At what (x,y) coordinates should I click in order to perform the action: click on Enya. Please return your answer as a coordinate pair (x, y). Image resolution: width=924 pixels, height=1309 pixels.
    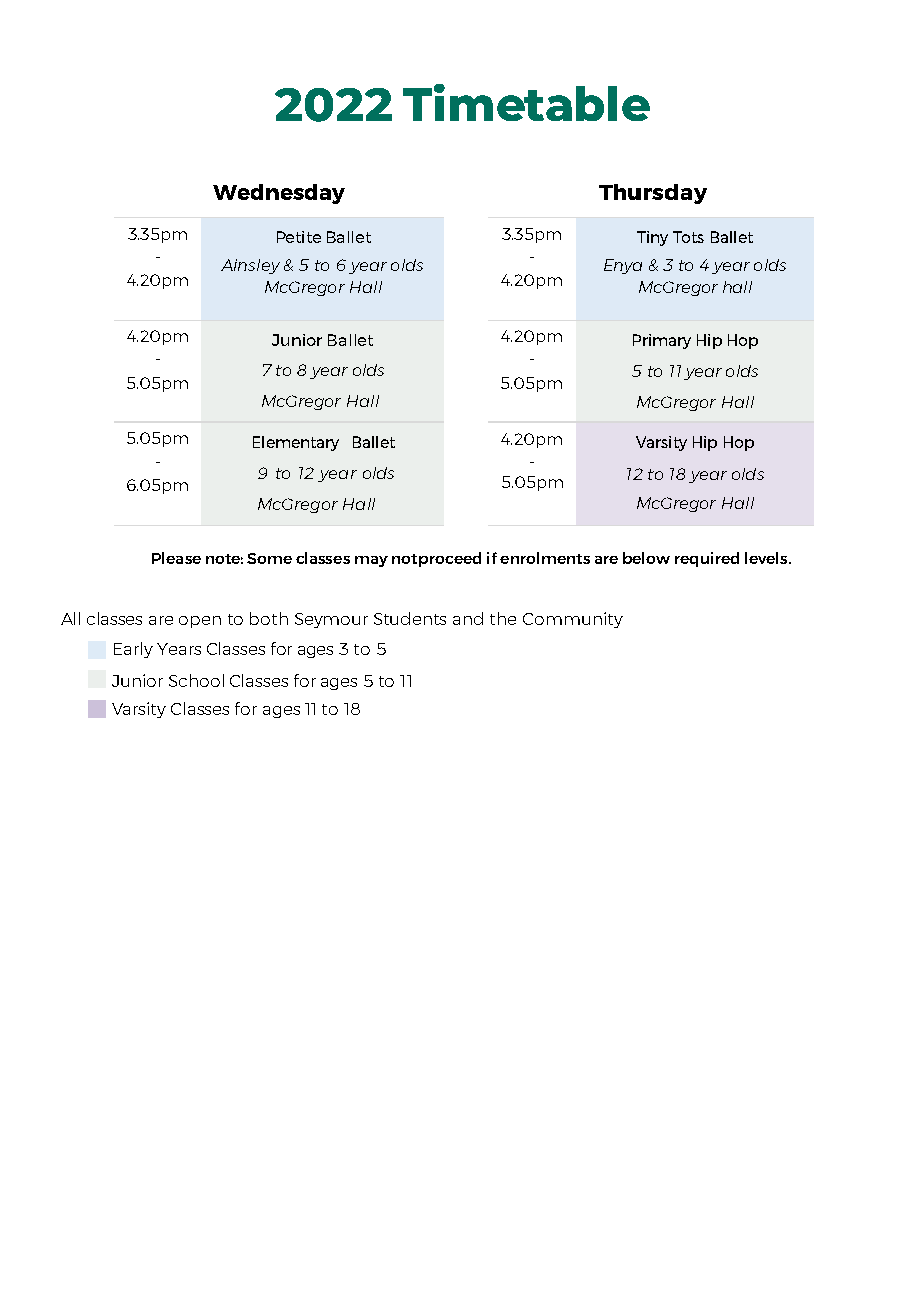
    Looking at the image, I should click on (623, 266).
